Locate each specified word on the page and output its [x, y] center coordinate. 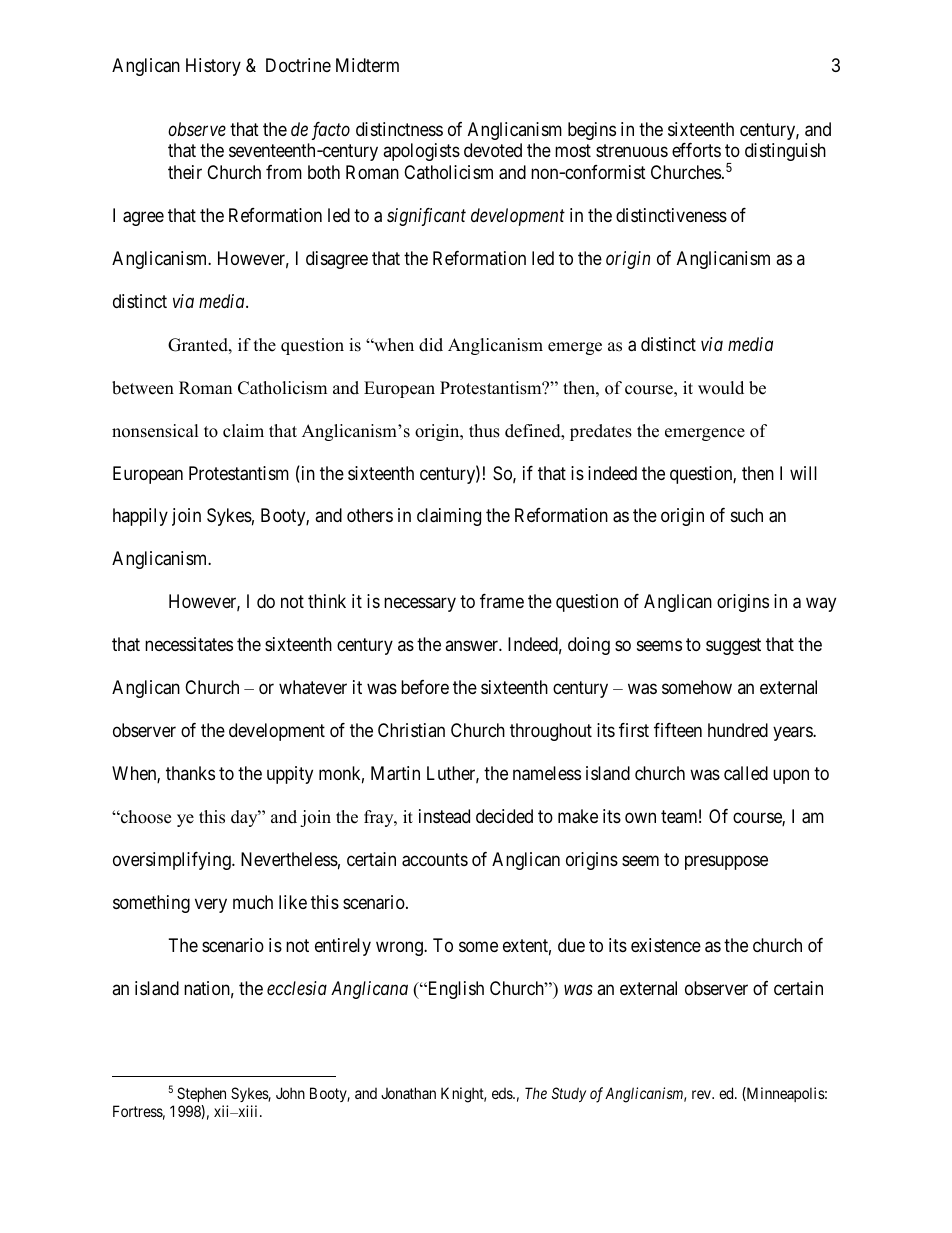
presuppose [726, 863]
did [431, 345]
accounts [435, 860]
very [211, 905]
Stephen [201, 1094]
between [143, 388]
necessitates [189, 644]
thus [484, 431]
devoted [493, 150]
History [213, 67]
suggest [733, 647]
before [425, 687]
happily [140, 517]
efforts [696, 150]
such [747, 515]
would [721, 388]
